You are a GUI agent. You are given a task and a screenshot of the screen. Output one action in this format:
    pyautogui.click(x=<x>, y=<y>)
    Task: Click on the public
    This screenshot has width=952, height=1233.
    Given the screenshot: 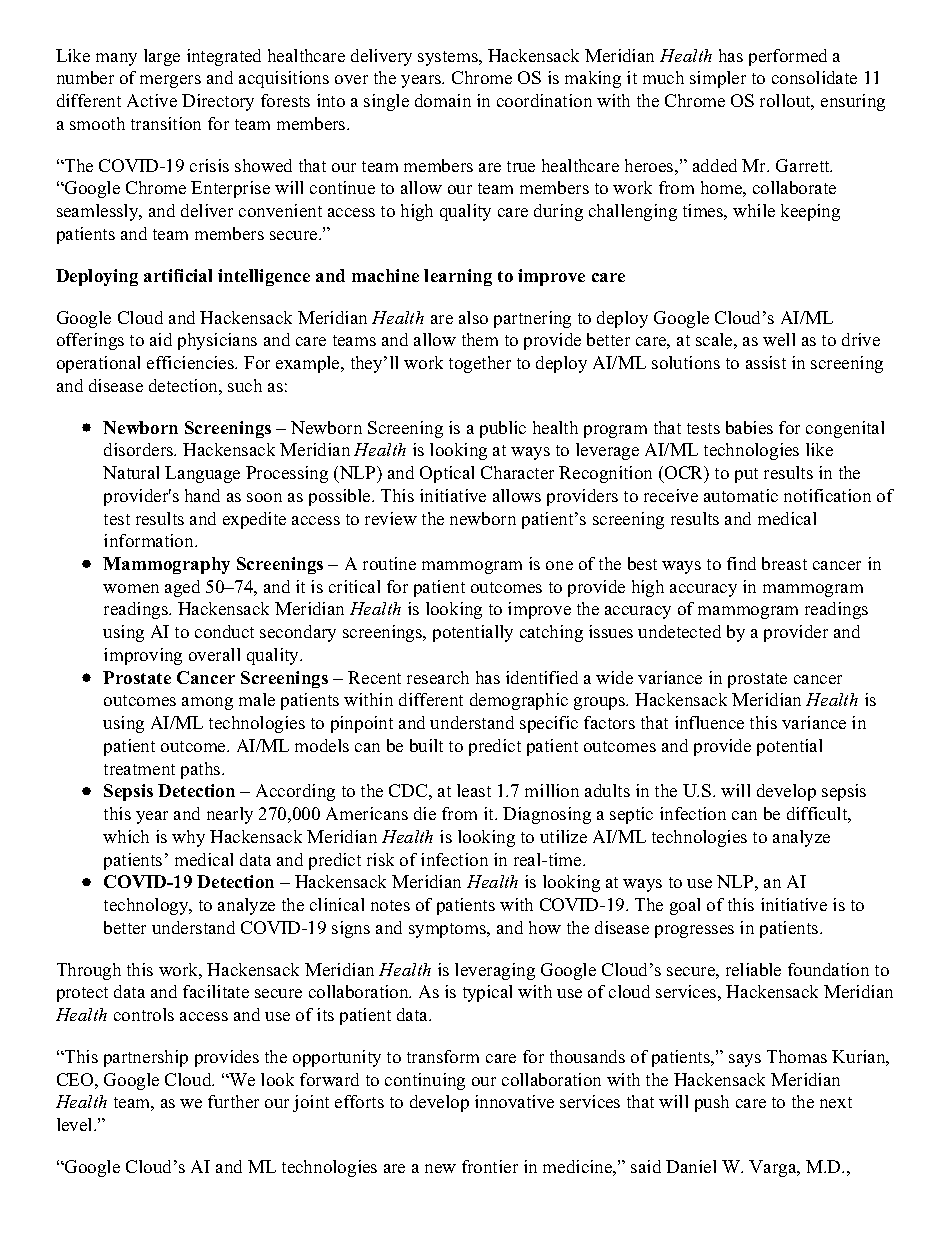 What is the action you would take?
    pyautogui.click(x=503, y=429)
